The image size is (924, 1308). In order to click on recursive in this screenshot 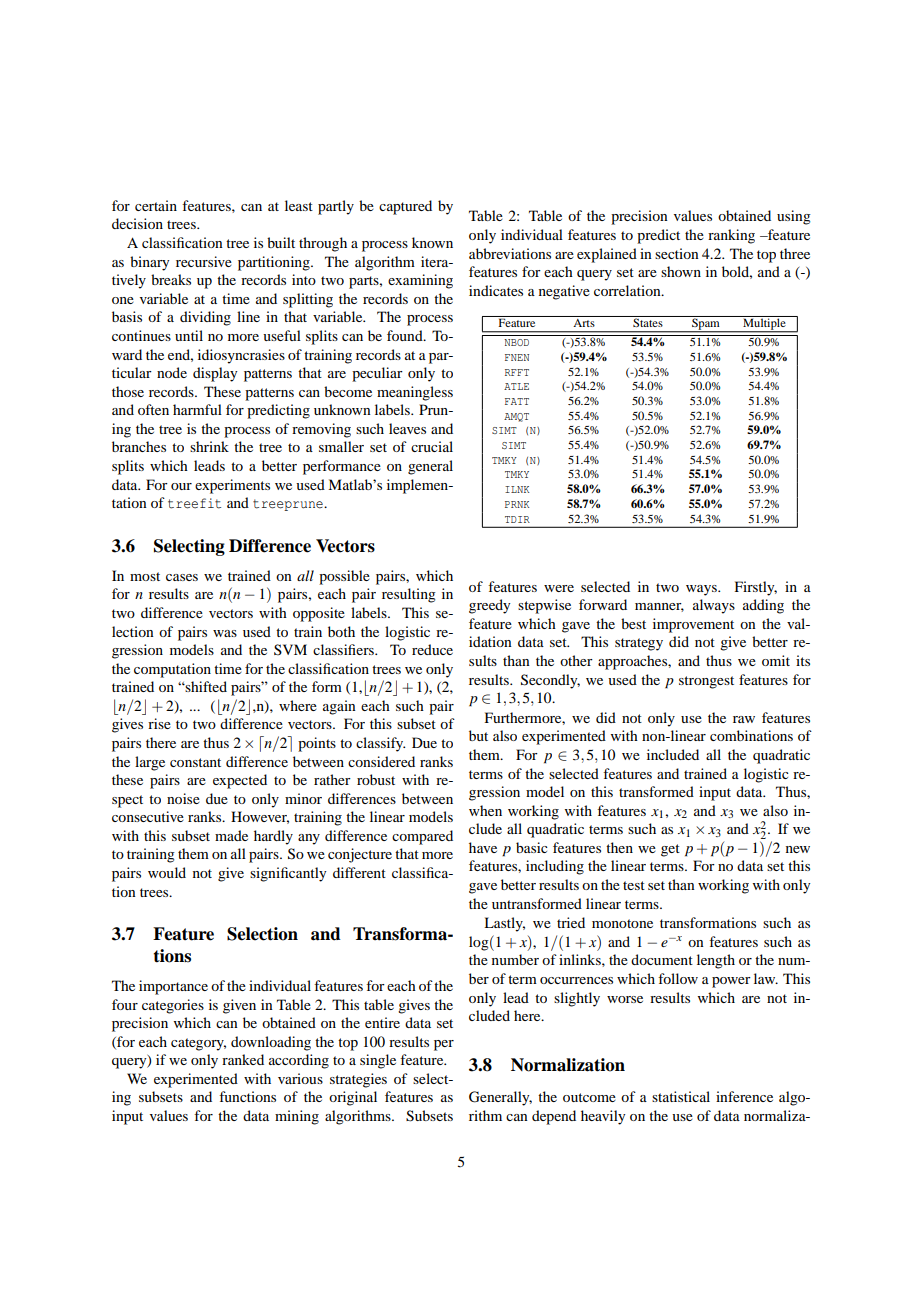, I will do `click(204, 261)`.
